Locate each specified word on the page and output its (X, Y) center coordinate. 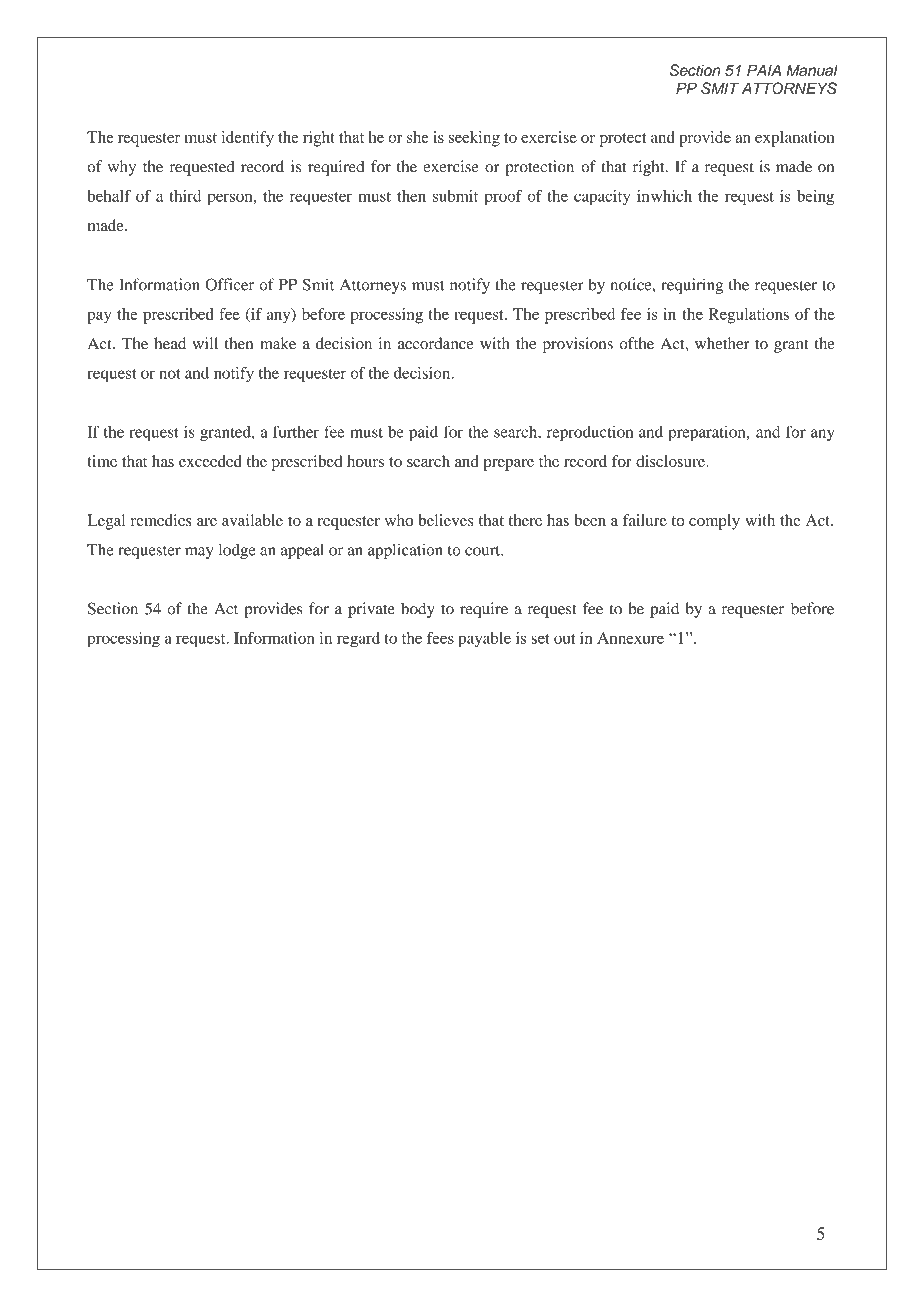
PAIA (764, 70)
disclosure (671, 461)
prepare (508, 465)
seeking (474, 139)
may (199, 553)
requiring (692, 286)
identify (248, 139)
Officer (229, 284)
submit (455, 196)
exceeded (210, 461)
